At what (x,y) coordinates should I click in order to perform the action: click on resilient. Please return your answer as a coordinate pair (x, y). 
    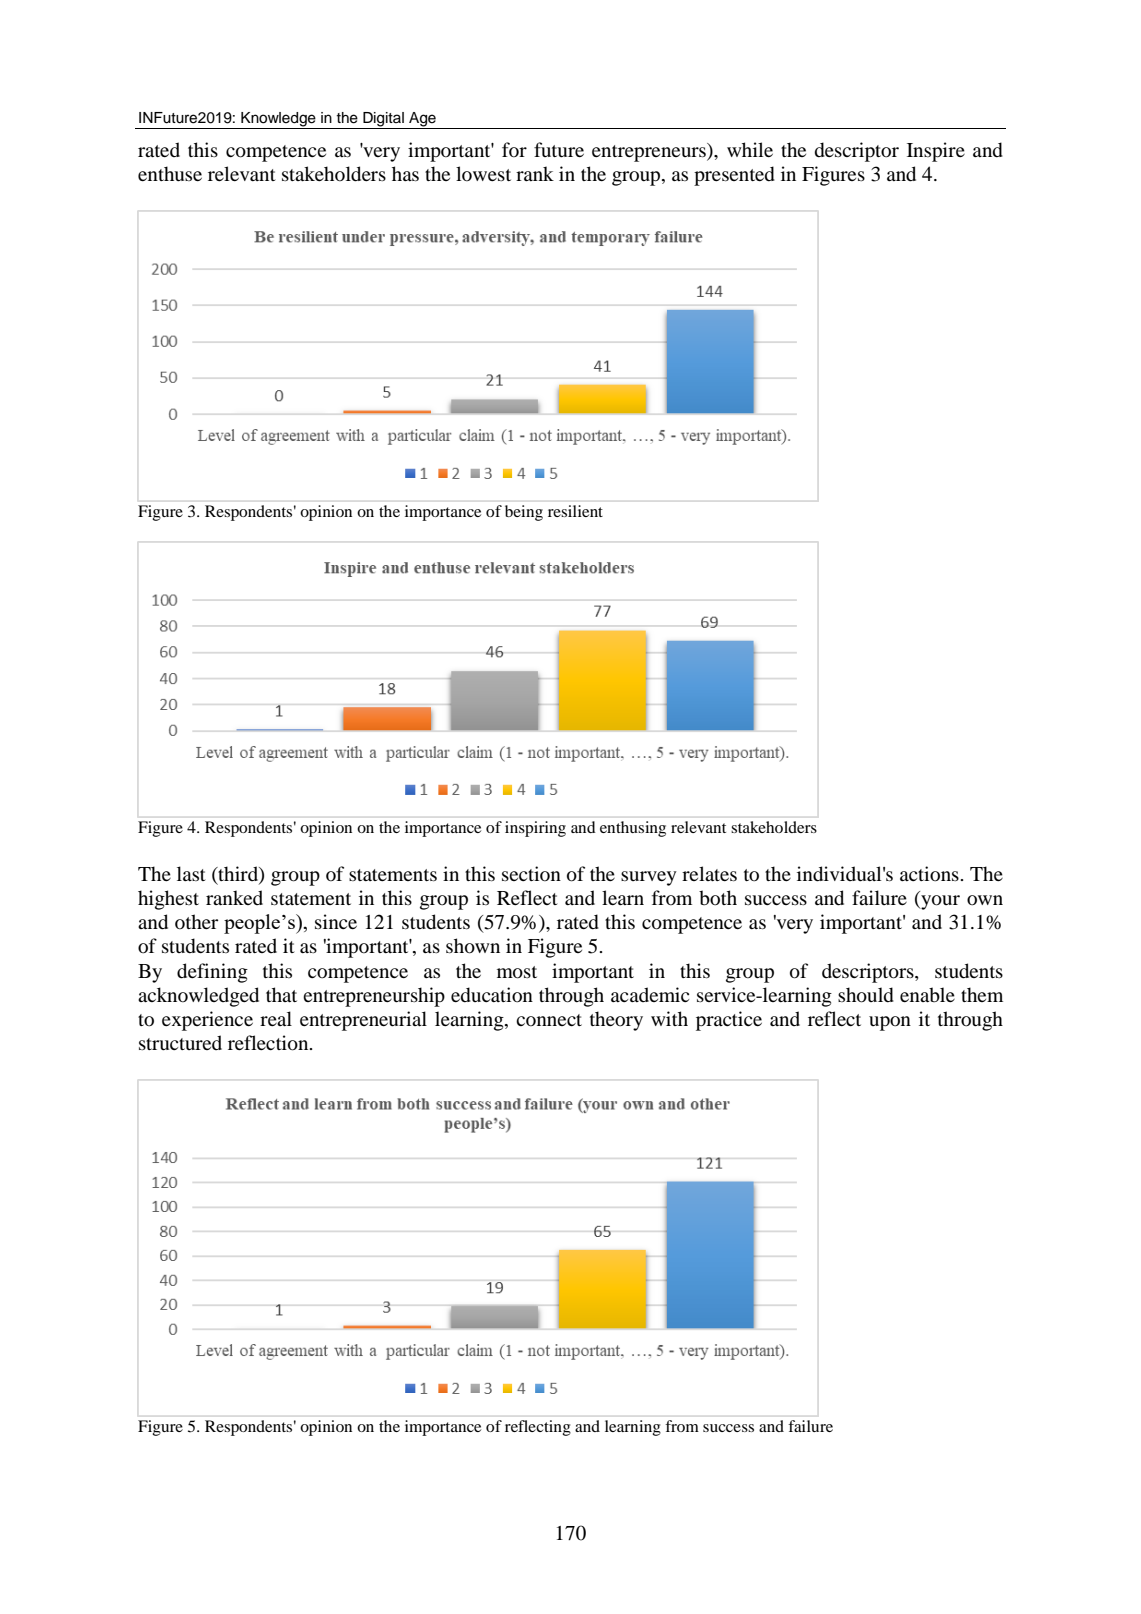
    Looking at the image, I should click on (575, 511).
